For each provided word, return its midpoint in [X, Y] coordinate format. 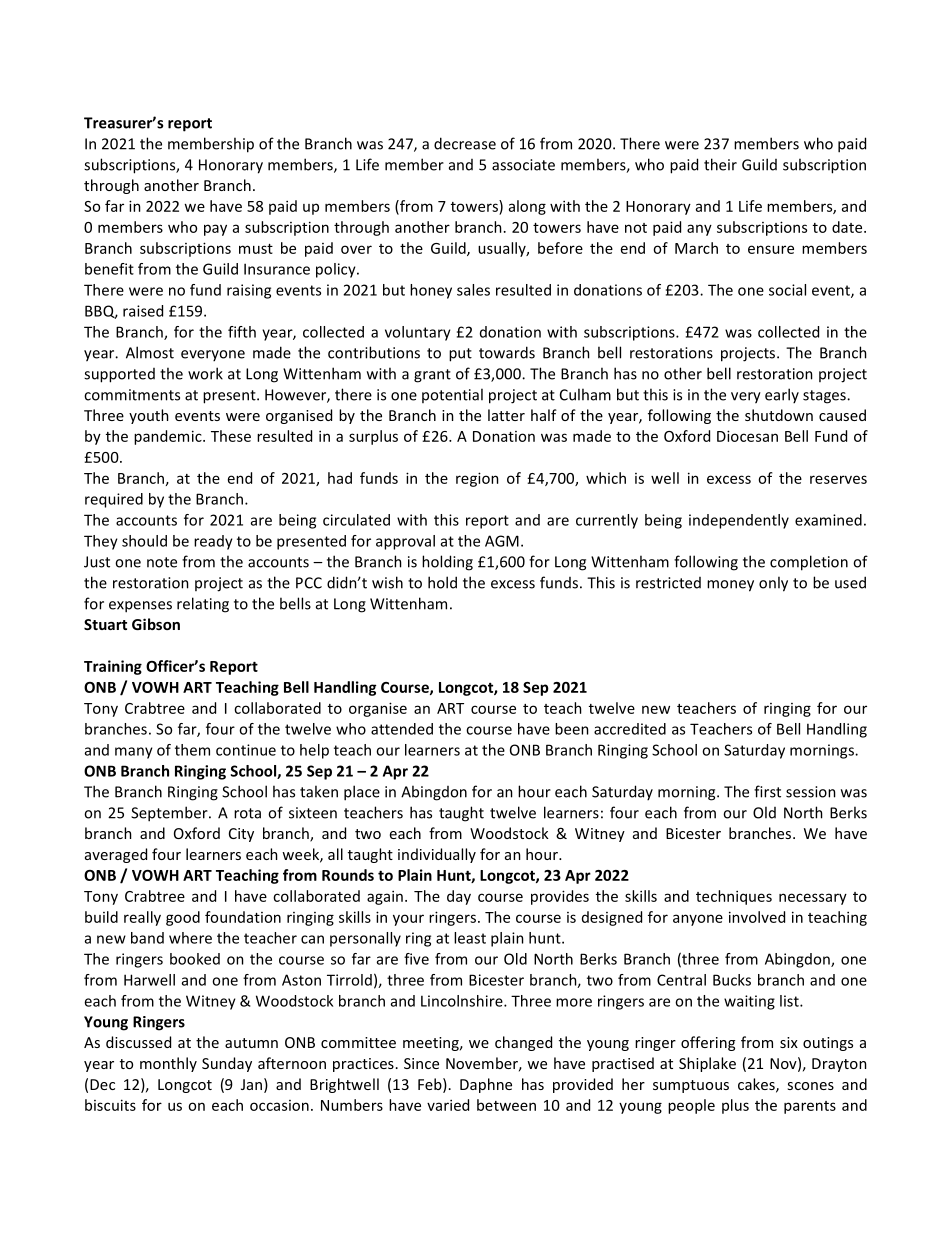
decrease [465, 143]
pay [215, 230]
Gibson [156, 624]
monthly [168, 1064]
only [773, 584]
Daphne [486, 1085]
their [720, 164]
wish [387, 582]
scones [810, 1086]
